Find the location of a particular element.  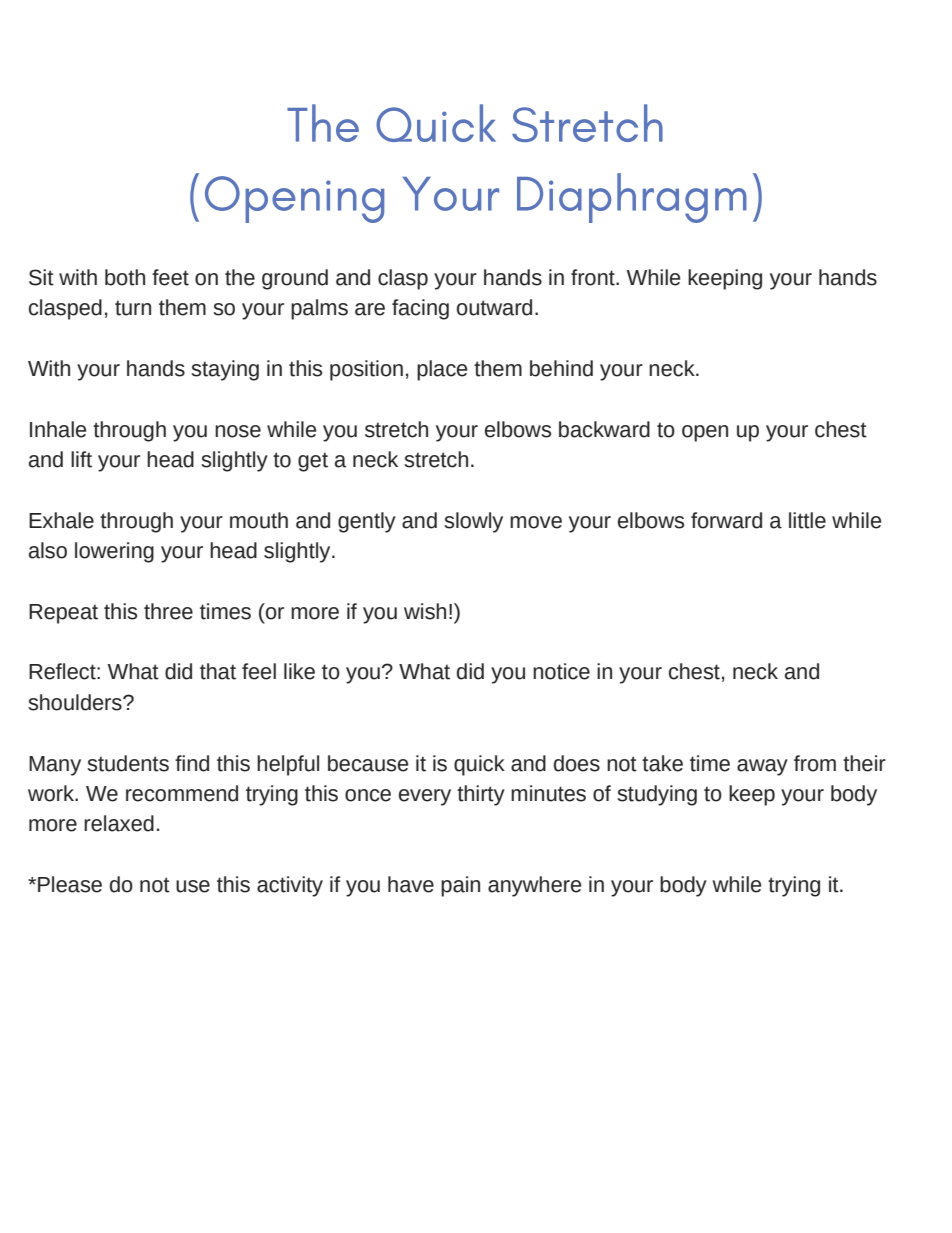

forward is located at coordinates (726, 520).
